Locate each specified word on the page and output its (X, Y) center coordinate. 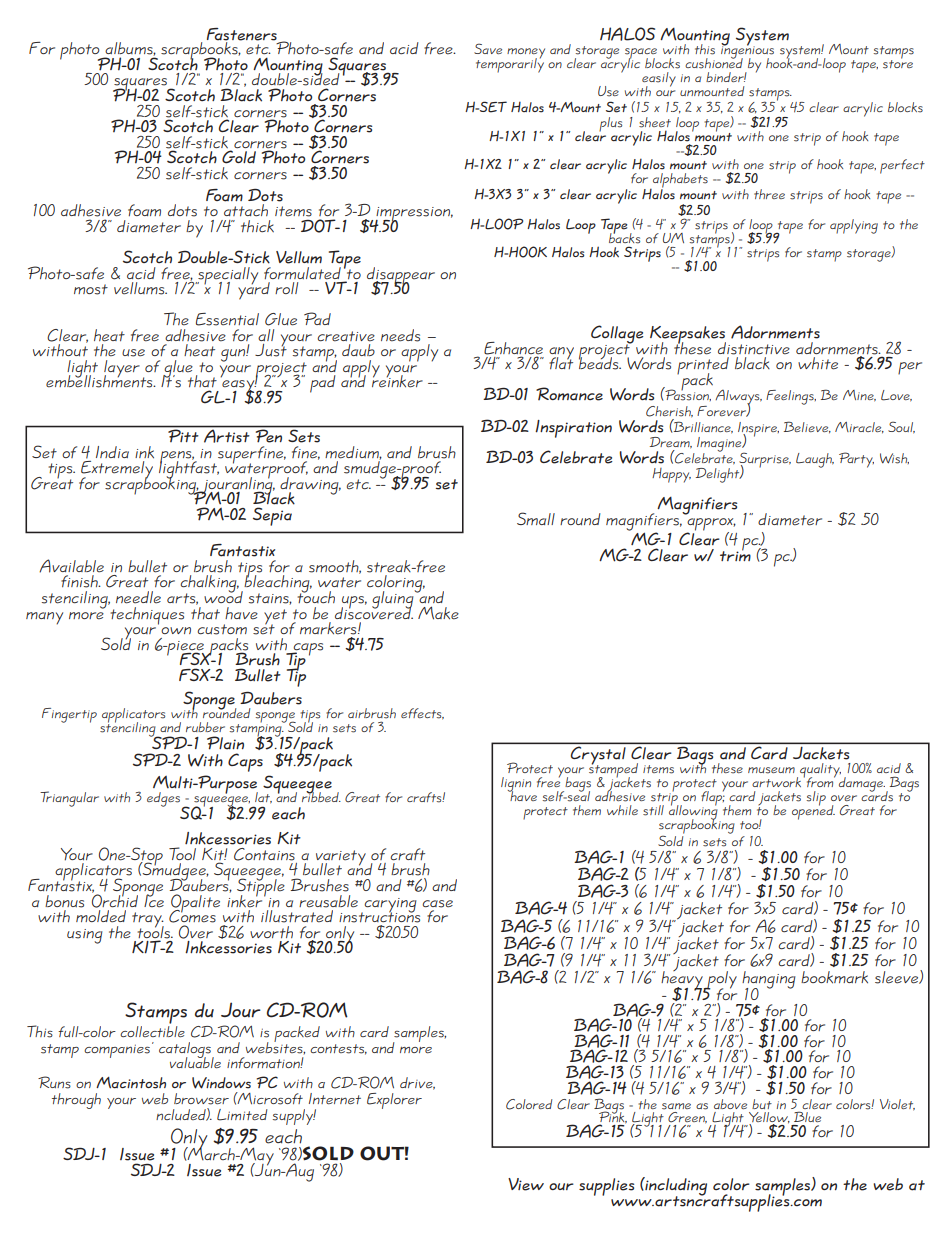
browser (201, 1099)
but (762, 1104)
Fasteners (243, 36)
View (526, 1184)
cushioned (714, 62)
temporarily (510, 64)
